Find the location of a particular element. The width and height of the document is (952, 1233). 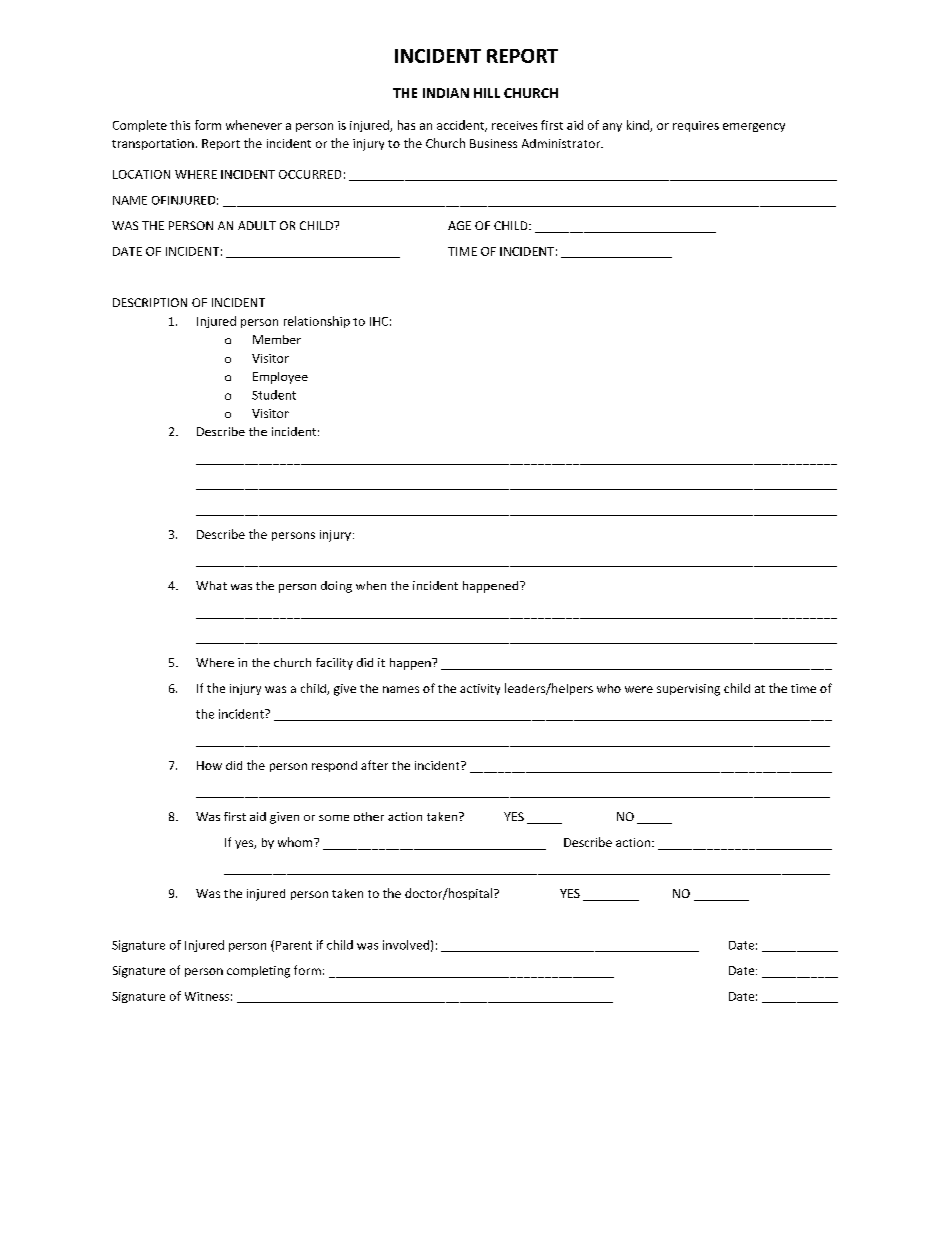

requires is located at coordinates (696, 126).
